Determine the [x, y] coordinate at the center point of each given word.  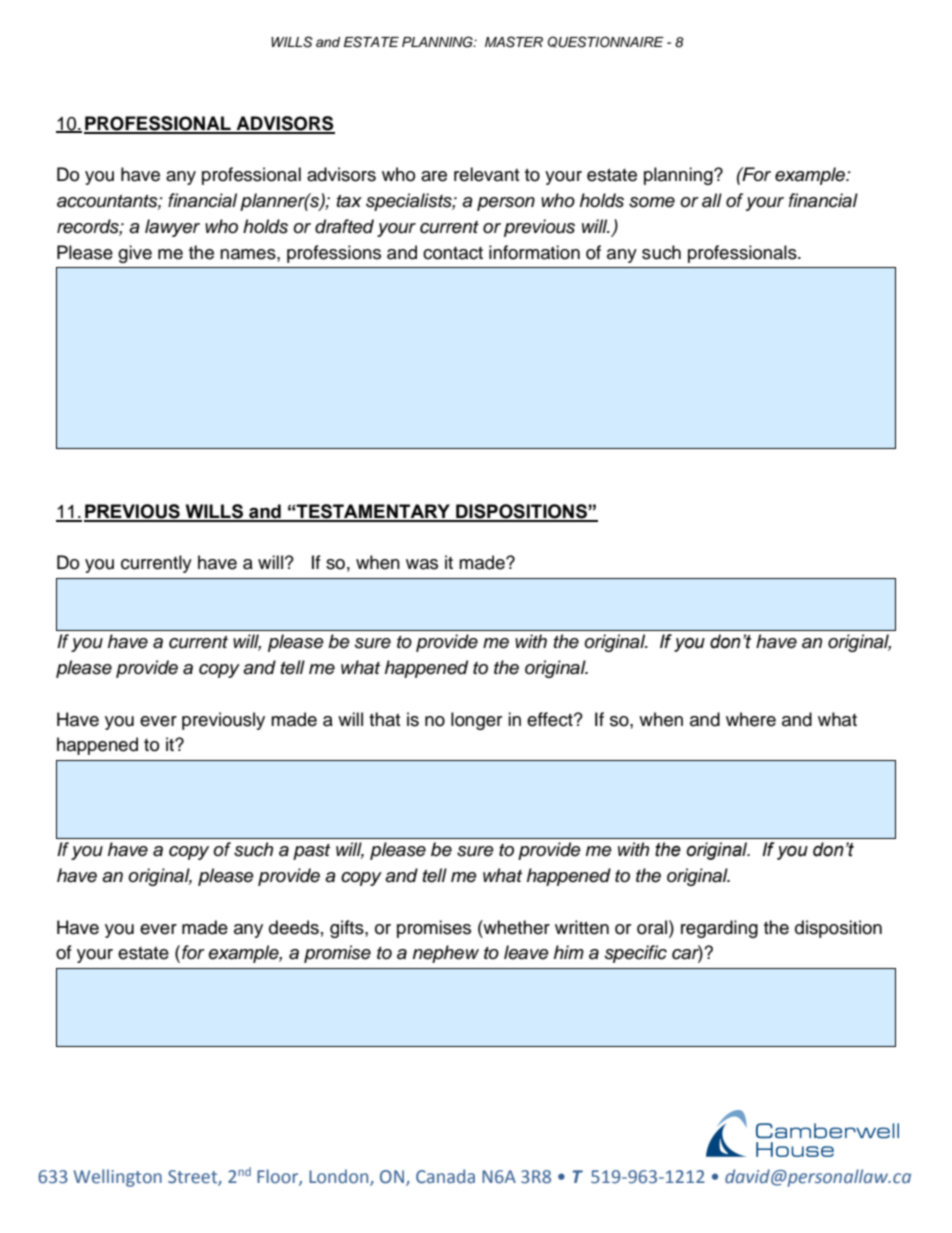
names [249, 254]
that [384, 719]
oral [653, 927]
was [422, 564]
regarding [719, 929]
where [751, 719]
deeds [294, 927]
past [311, 852]
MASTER [514, 42]
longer [476, 721]
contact [453, 253]
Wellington [118, 1178]
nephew [446, 954]
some [652, 202]
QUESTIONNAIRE [606, 42]
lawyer [172, 228]
